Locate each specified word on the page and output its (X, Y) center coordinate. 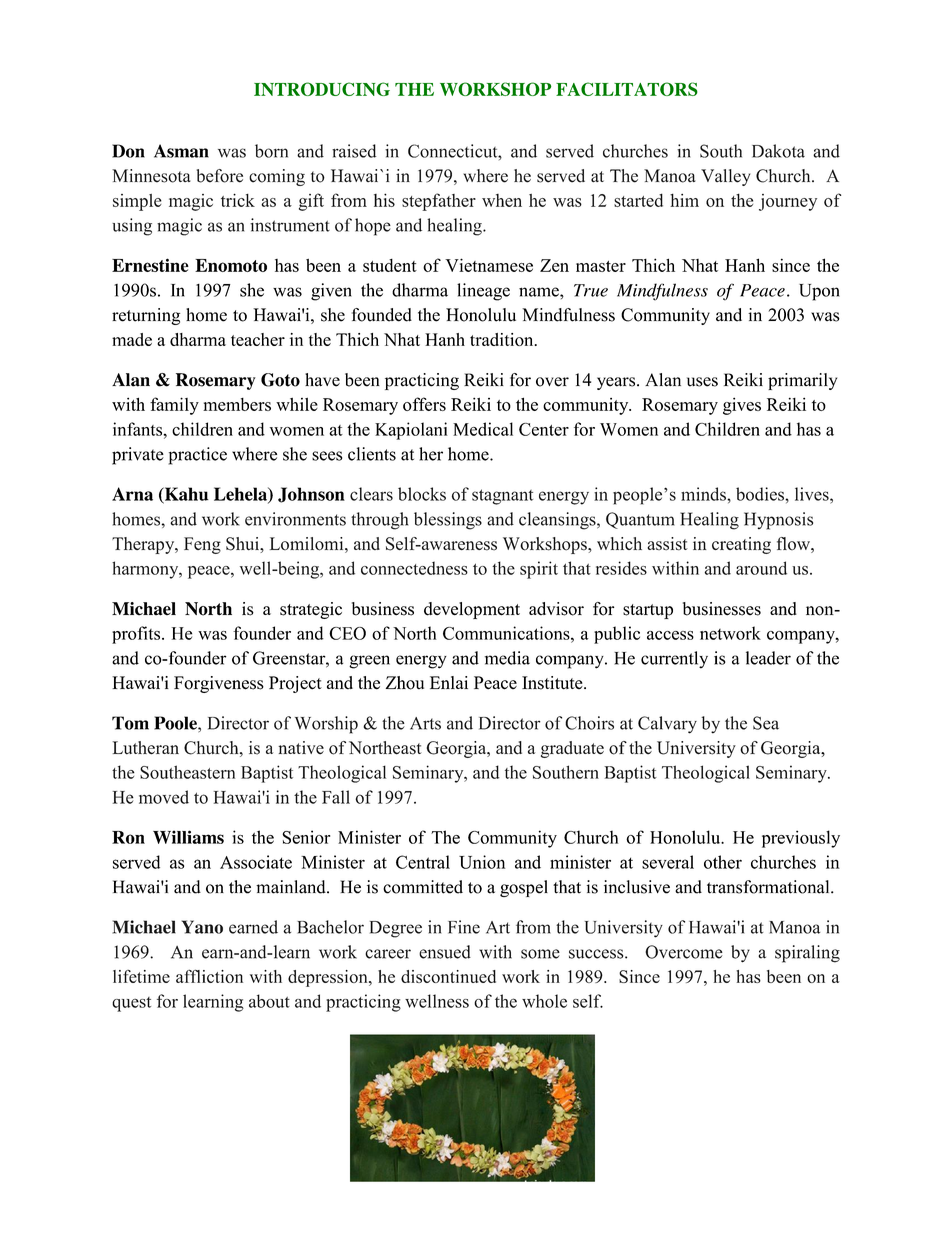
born (271, 151)
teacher (258, 339)
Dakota (778, 151)
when (502, 200)
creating (741, 545)
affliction (209, 976)
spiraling (807, 954)
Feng (202, 545)
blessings (448, 521)
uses (702, 382)
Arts (425, 723)
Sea (766, 723)
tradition (503, 339)
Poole (176, 724)
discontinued (448, 976)
